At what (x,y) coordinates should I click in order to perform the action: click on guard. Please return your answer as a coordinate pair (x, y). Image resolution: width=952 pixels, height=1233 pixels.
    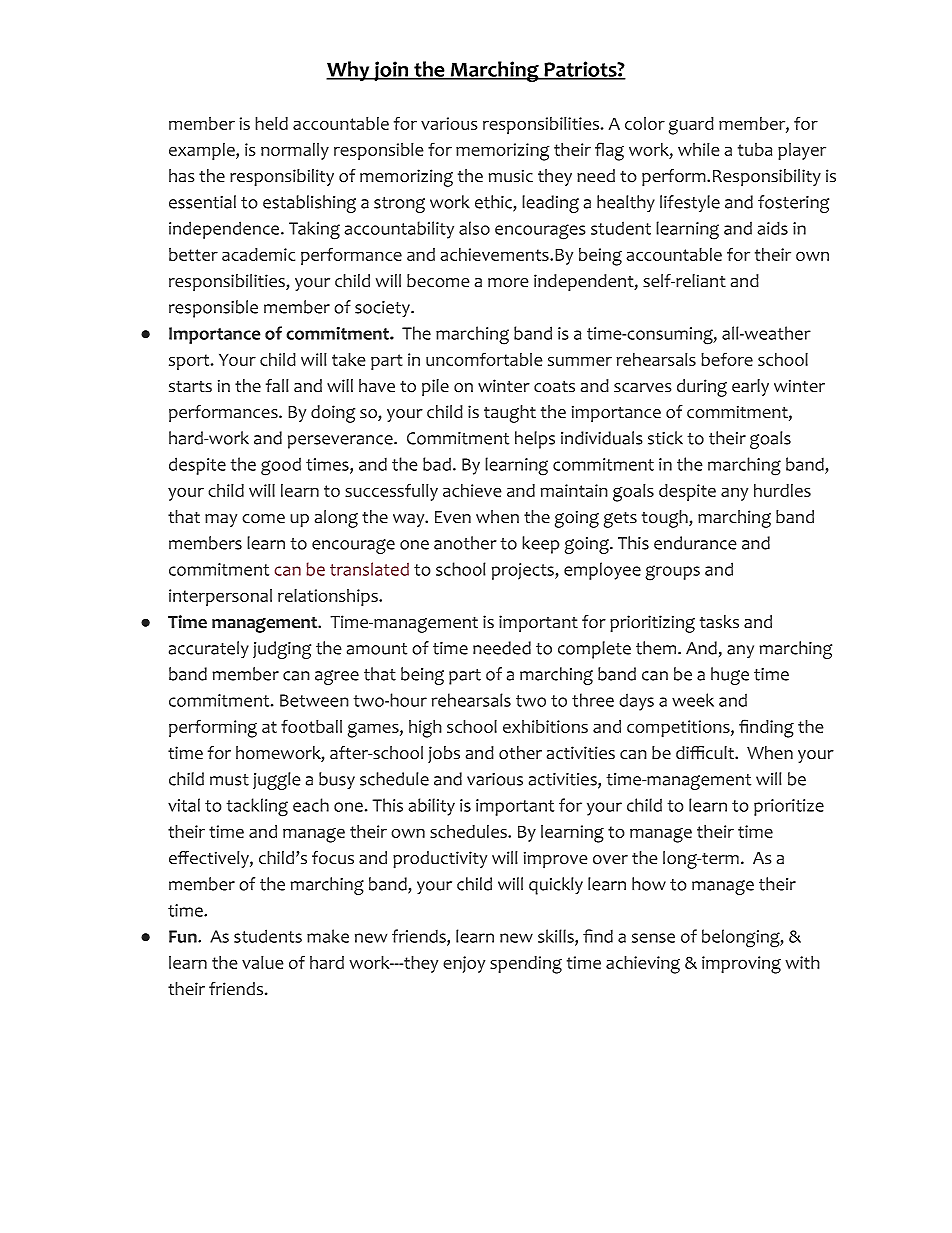
    Looking at the image, I should click on (691, 126).
